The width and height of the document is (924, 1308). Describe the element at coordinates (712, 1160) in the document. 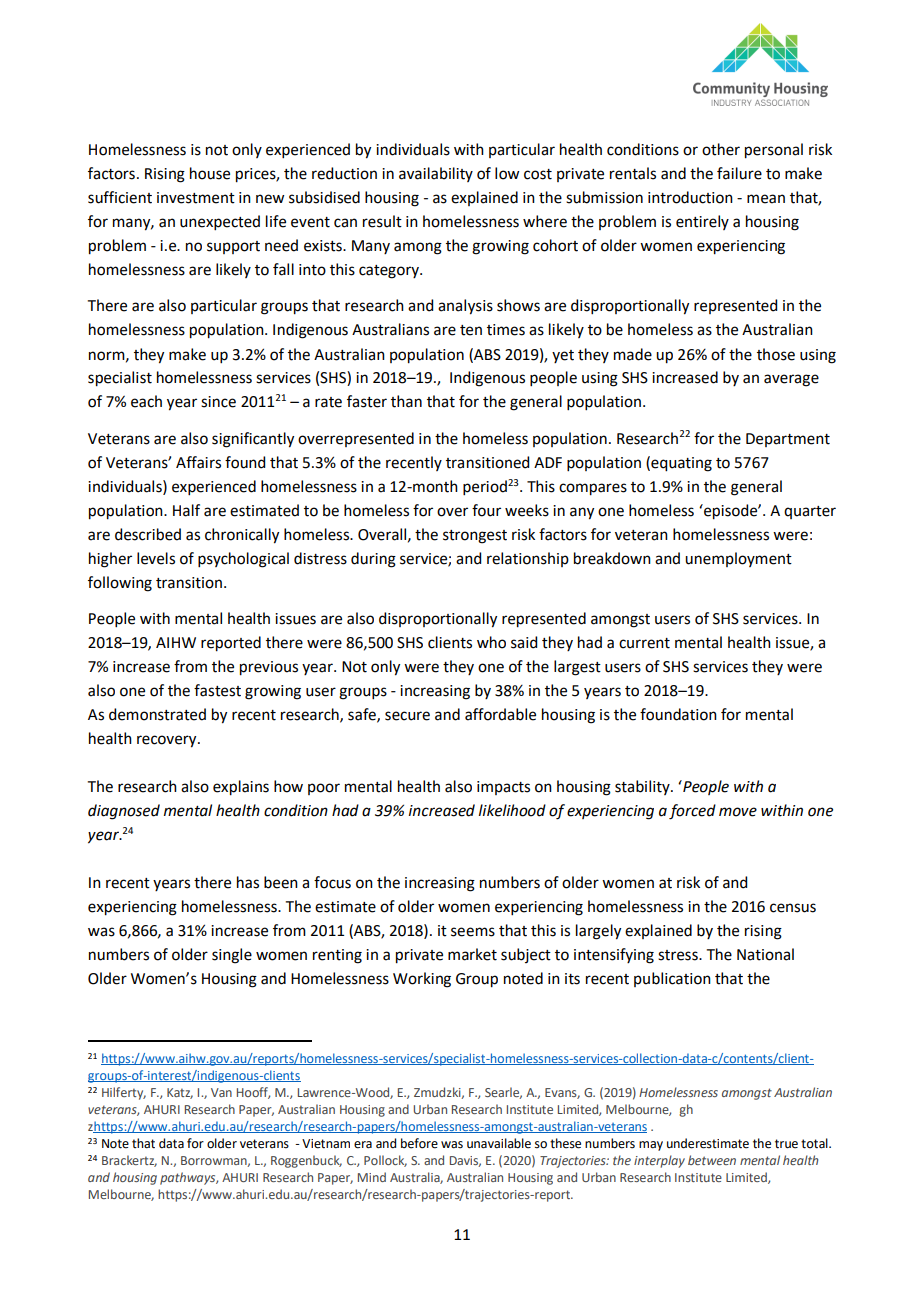

I see `between` at that location.
